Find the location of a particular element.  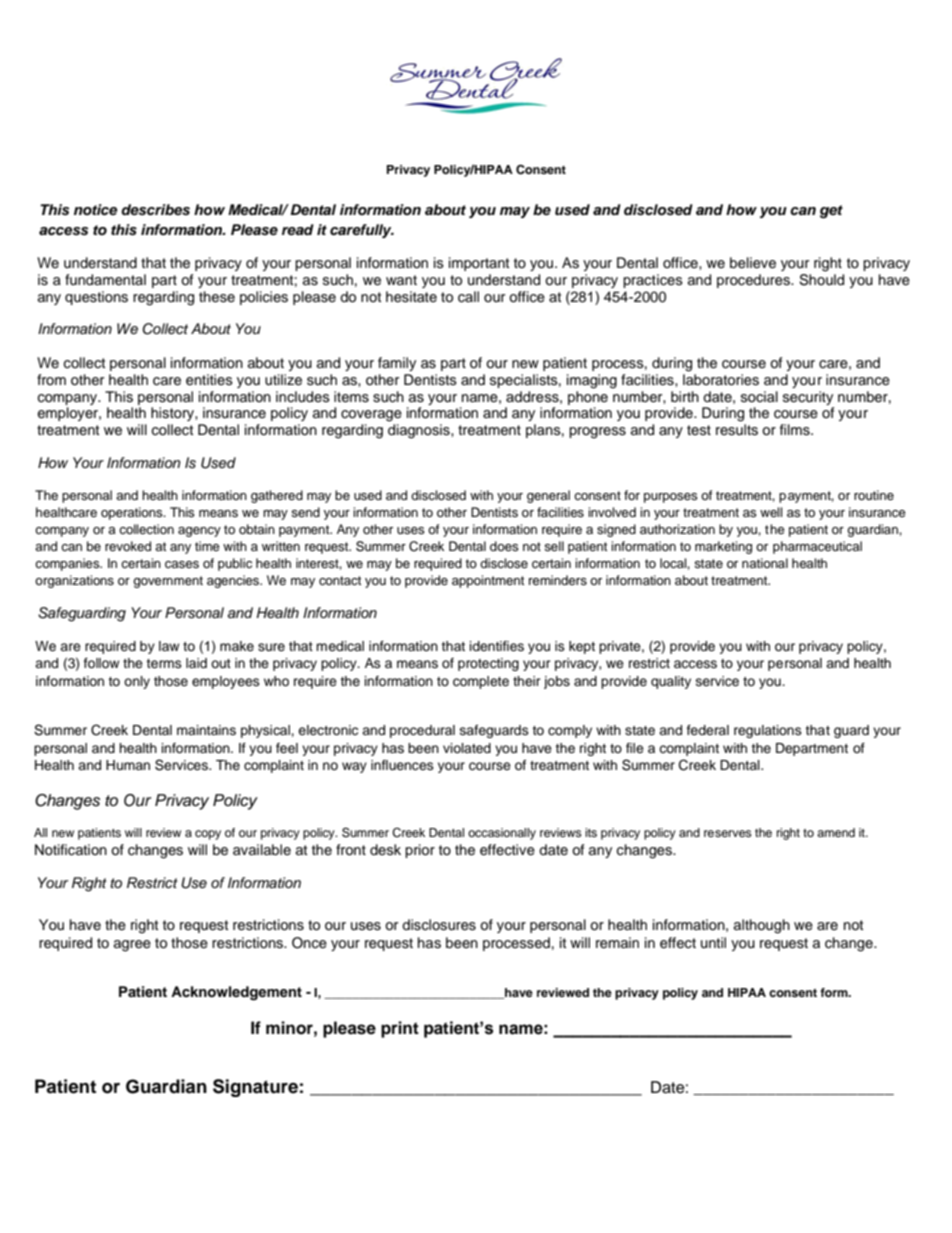

important is located at coordinates (479, 264).
